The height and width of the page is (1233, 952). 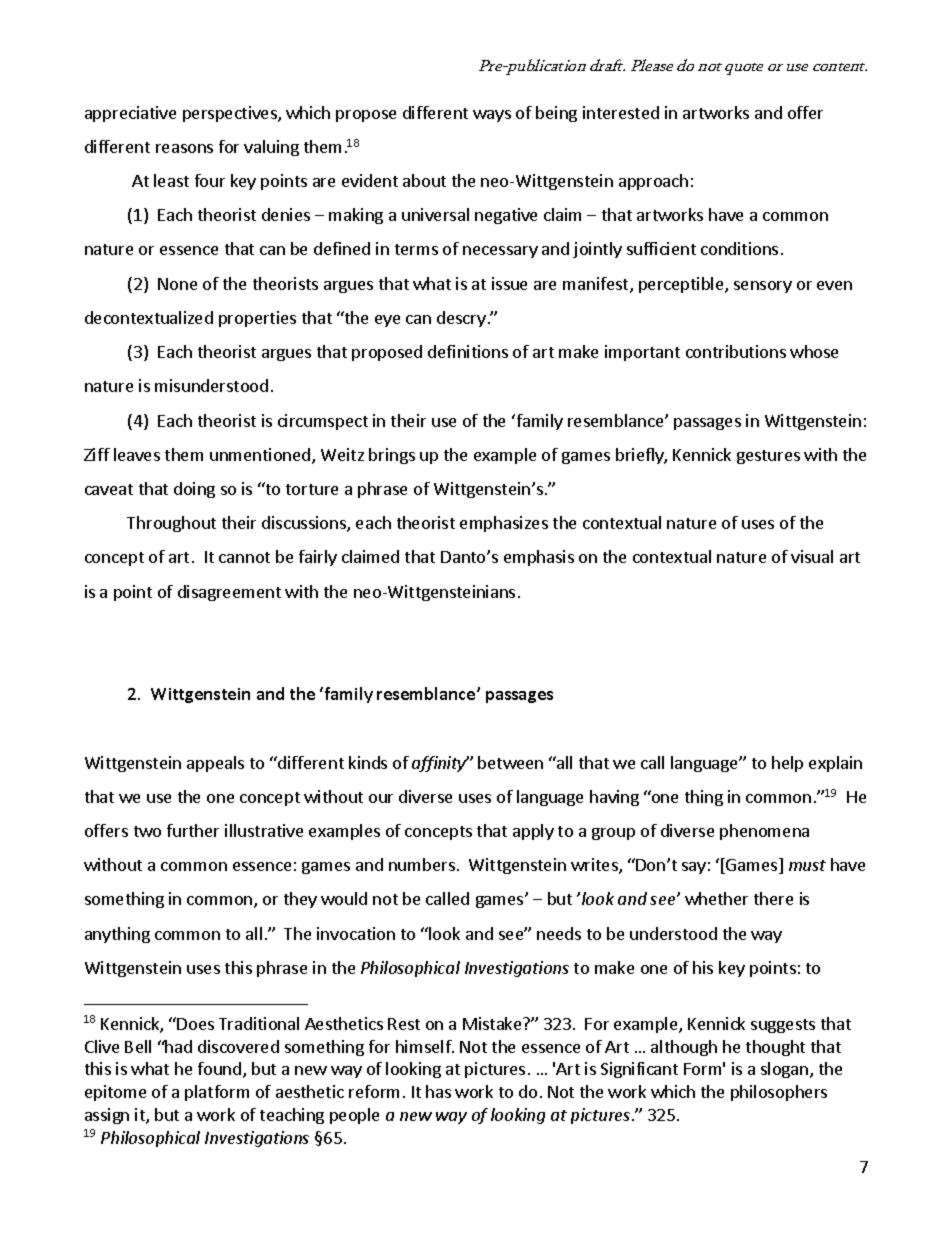 What do you see at coordinates (221, 1070) in the page?
I see `found` at bounding box center [221, 1070].
